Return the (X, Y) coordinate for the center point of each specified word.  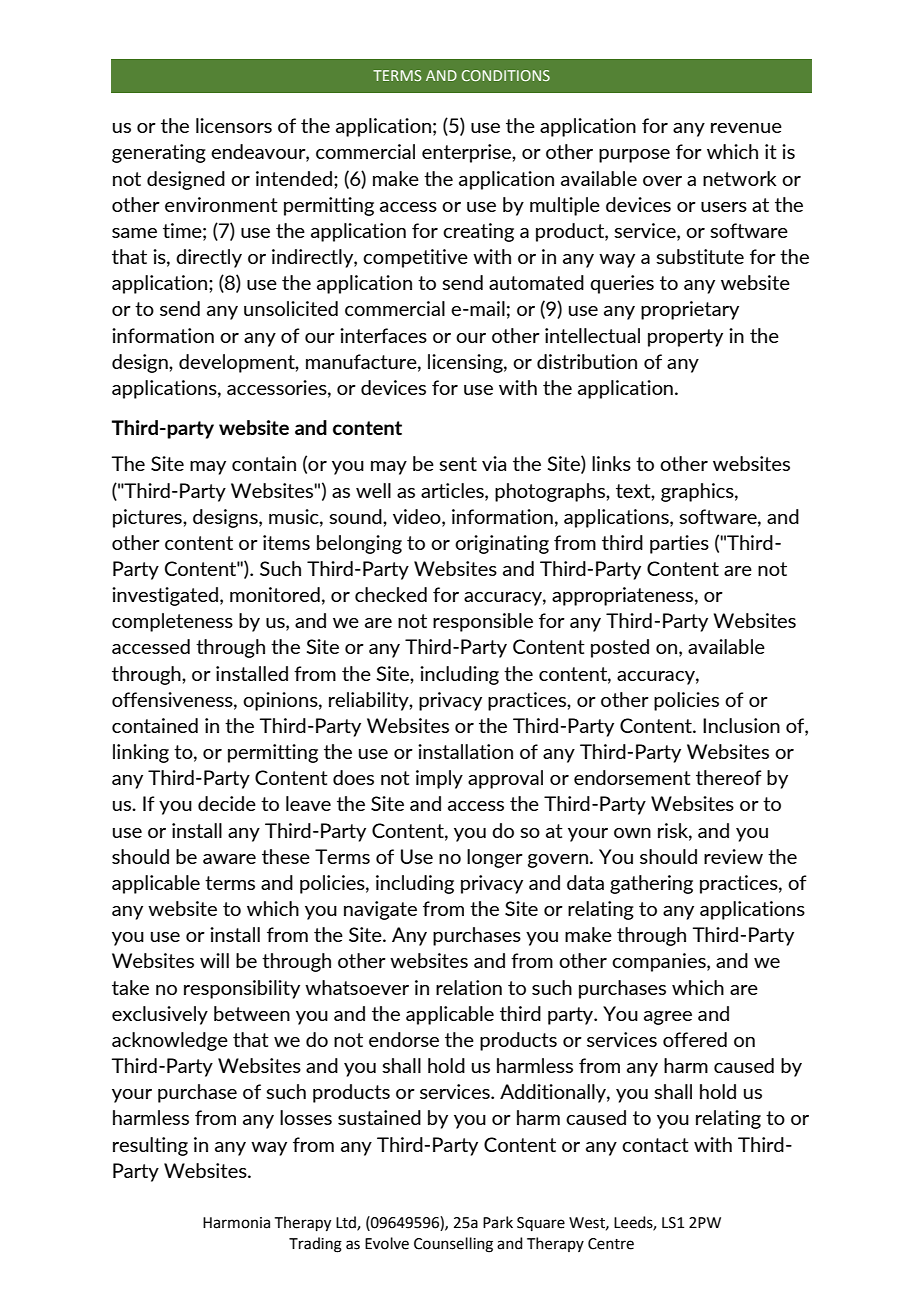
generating (159, 153)
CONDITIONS (506, 75)
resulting (150, 1146)
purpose (634, 156)
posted (620, 648)
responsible (483, 622)
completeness (172, 622)
